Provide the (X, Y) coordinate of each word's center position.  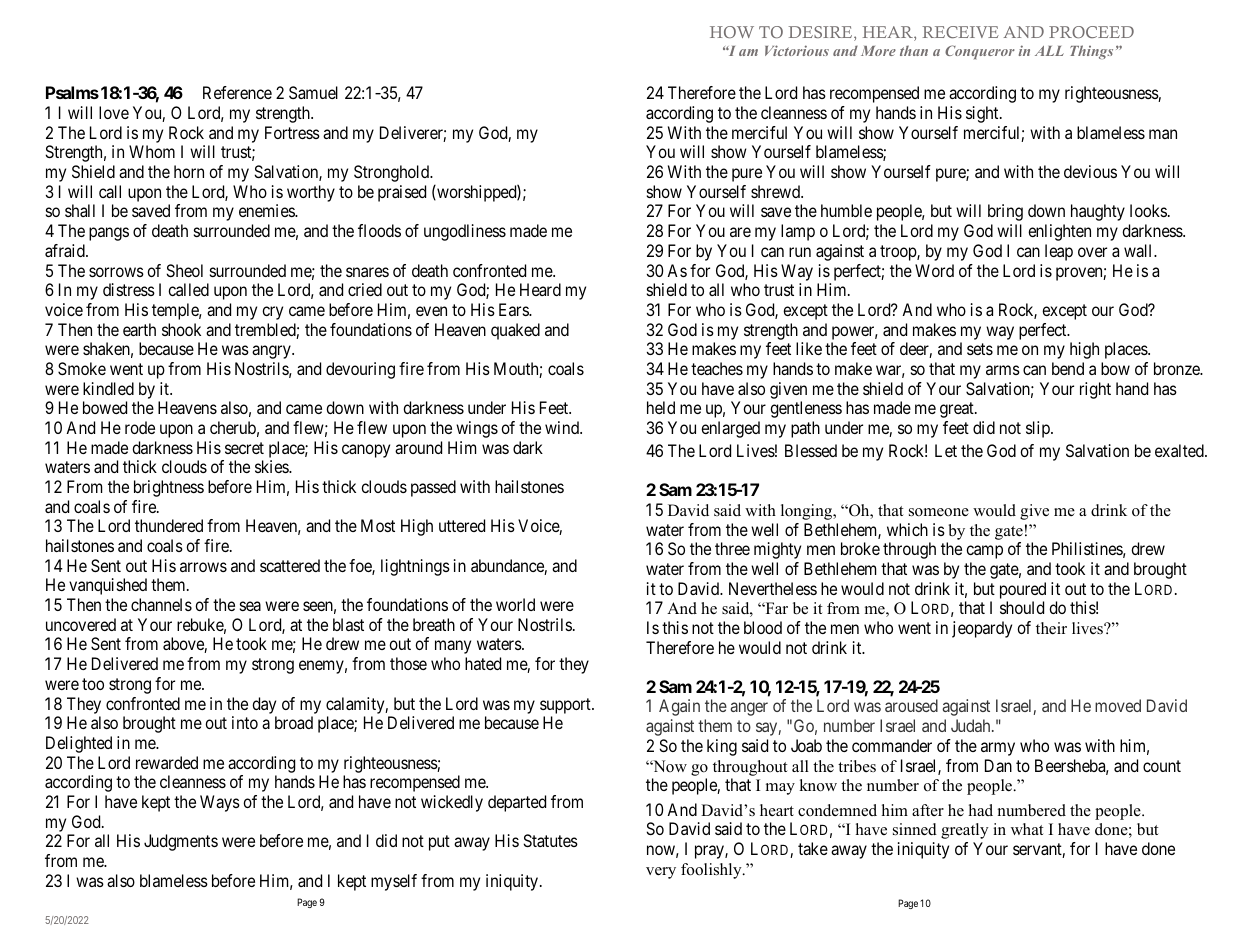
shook (181, 329)
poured (1023, 590)
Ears (514, 309)
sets (980, 349)
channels (161, 604)
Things (1091, 52)
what (1027, 829)
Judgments (181, 842)
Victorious (797, 50)
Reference (237, 92)
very (661, 873)
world (515, 604)
